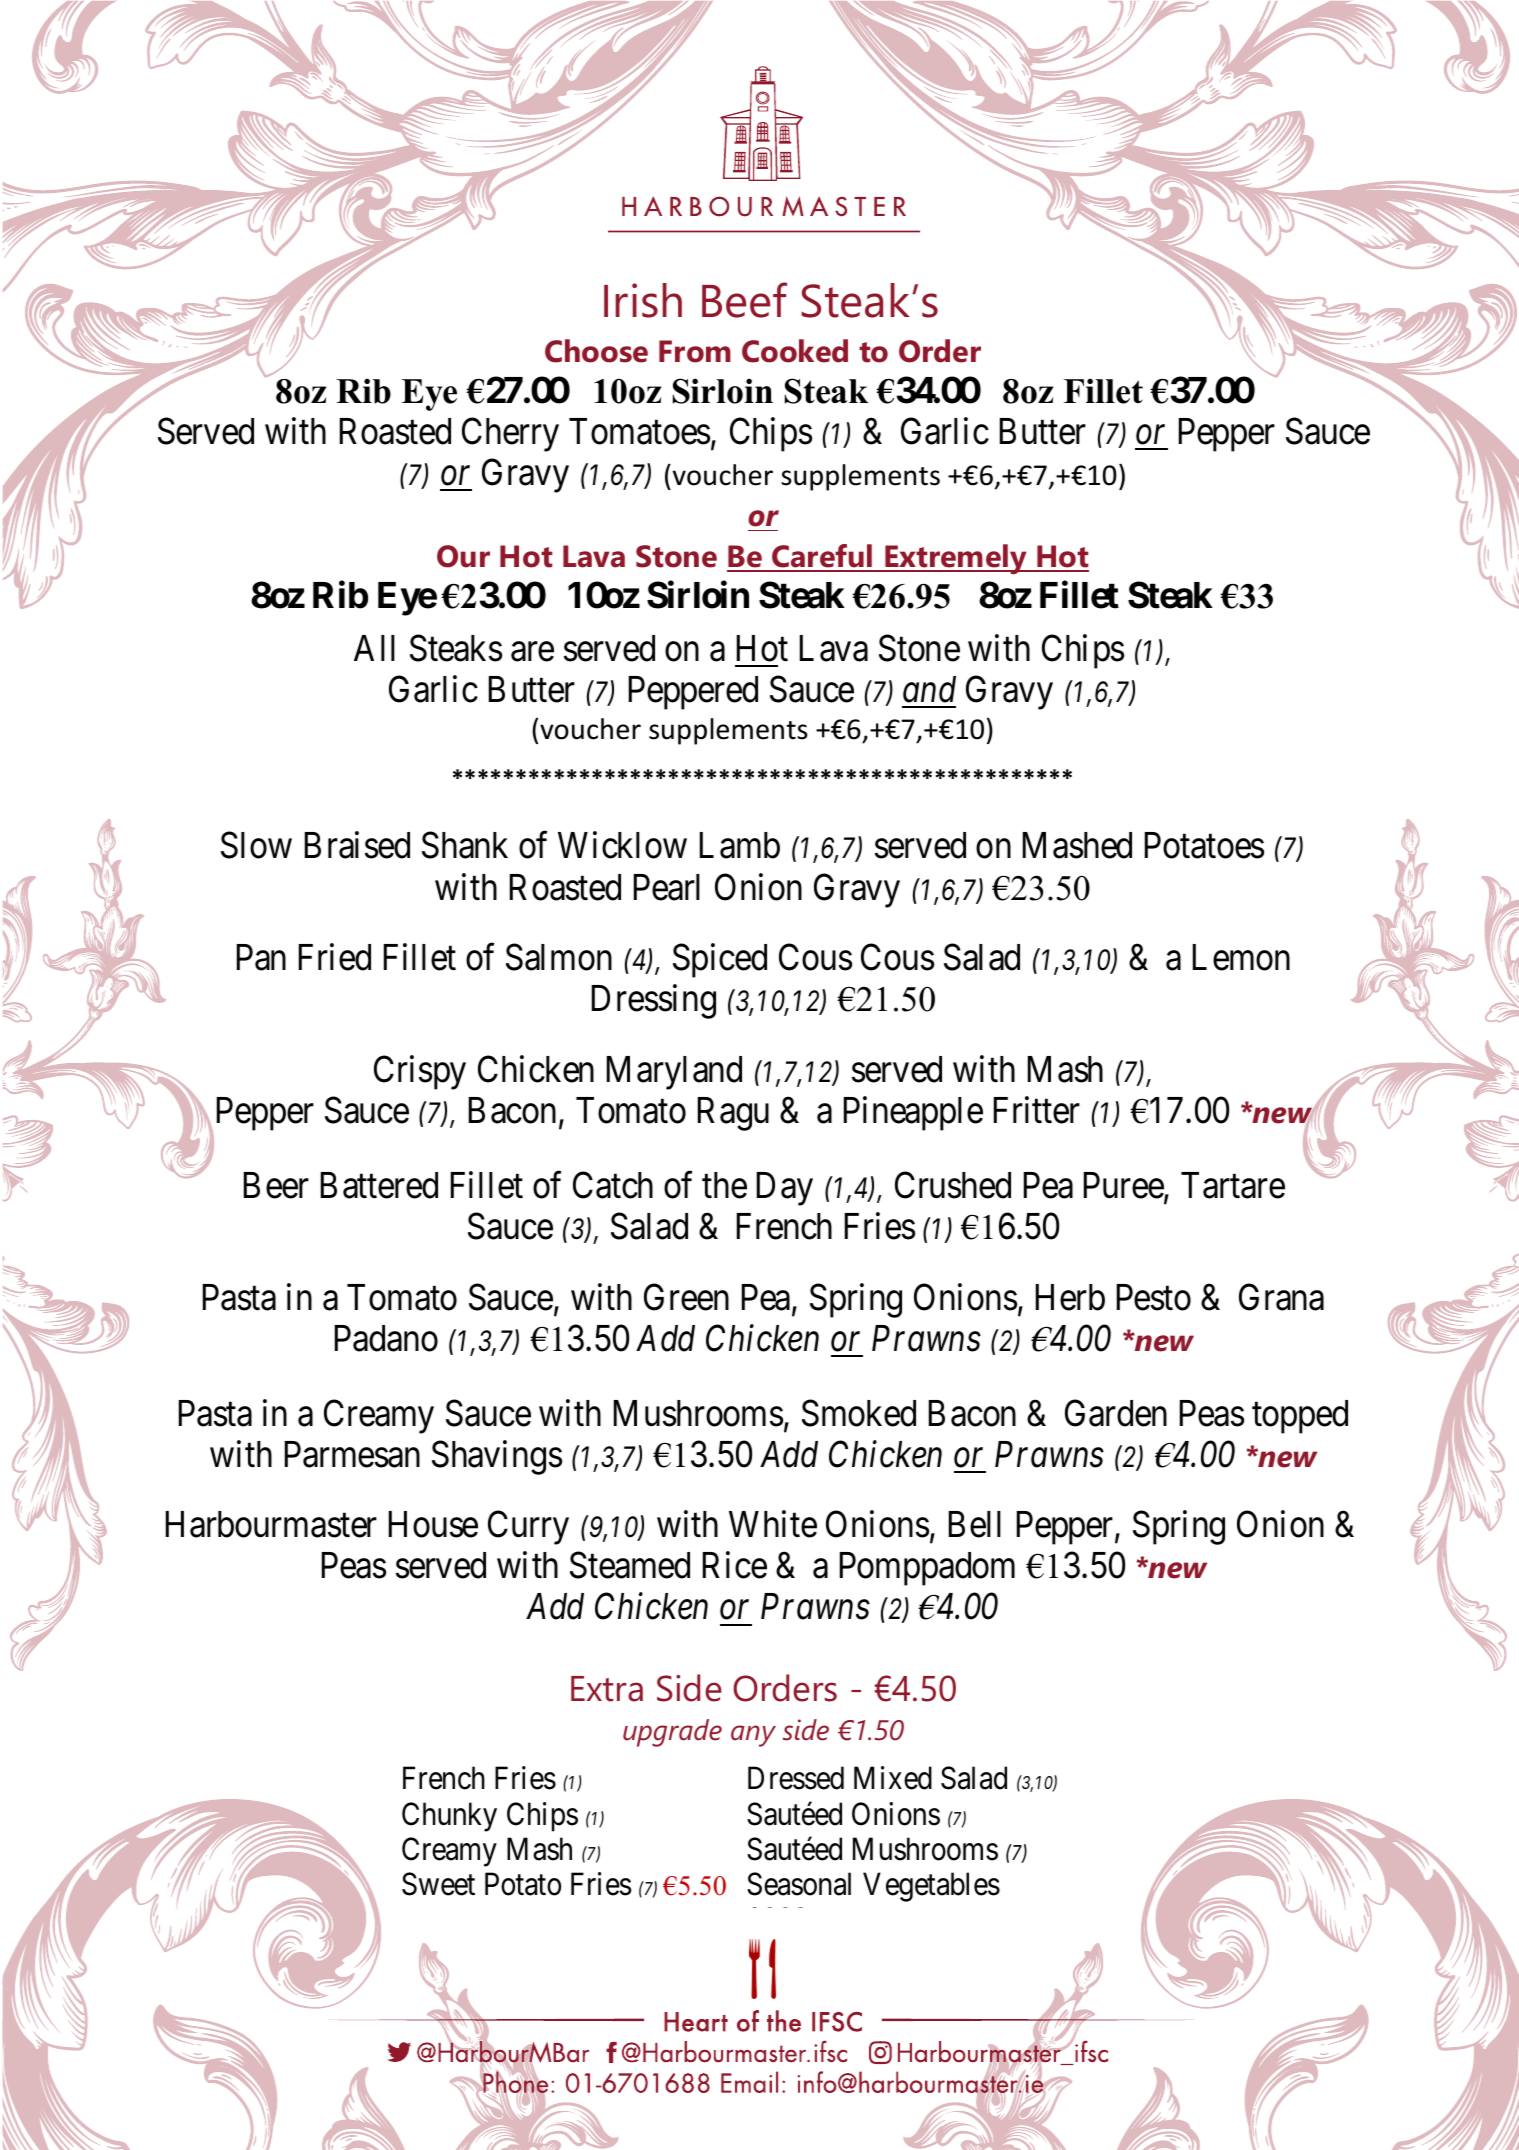  What do you see at coordinates (449, 1817) in the page?
I see `Chunky` at bounding box center [449, 1817].
